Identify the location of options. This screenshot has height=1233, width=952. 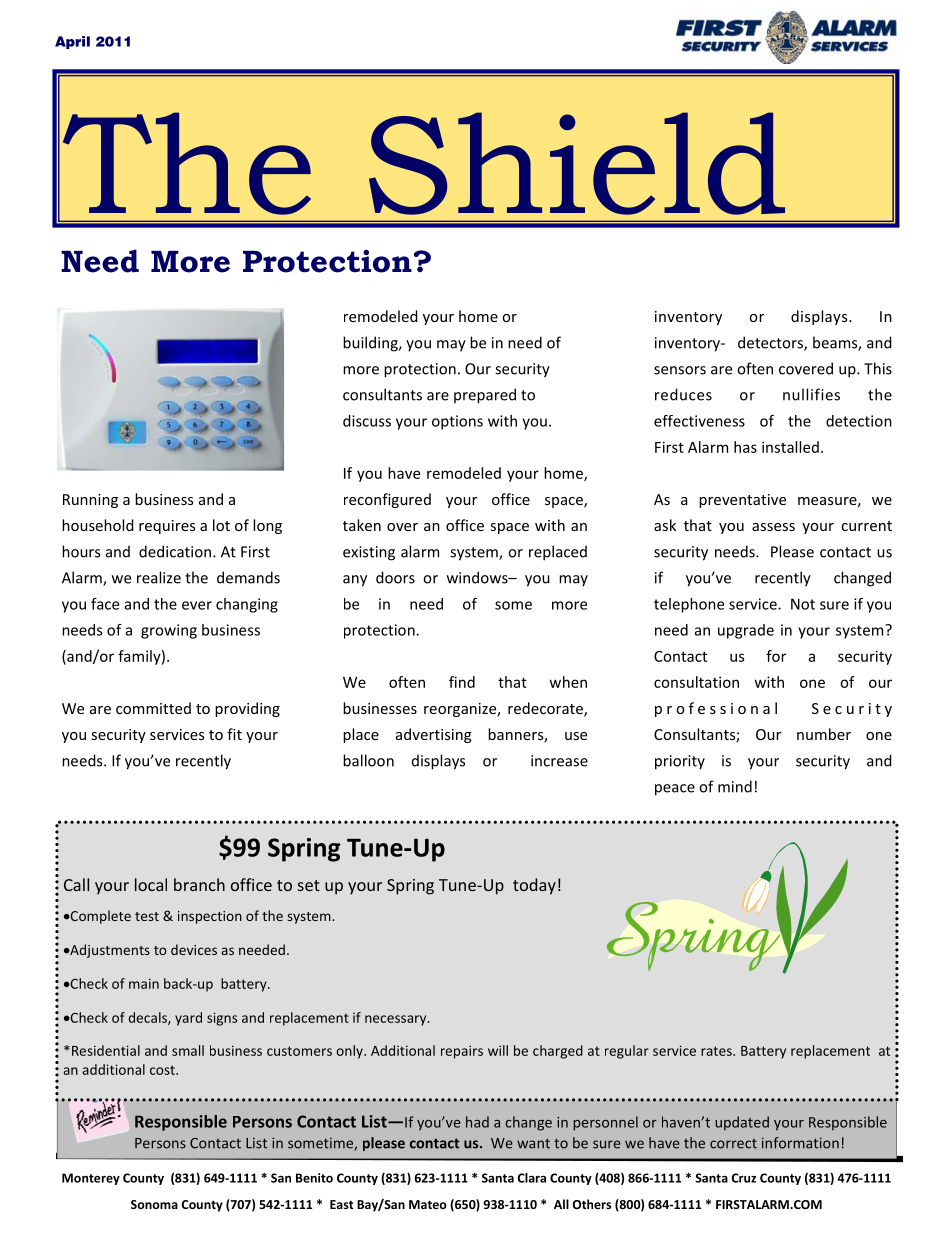
(457, 422).
